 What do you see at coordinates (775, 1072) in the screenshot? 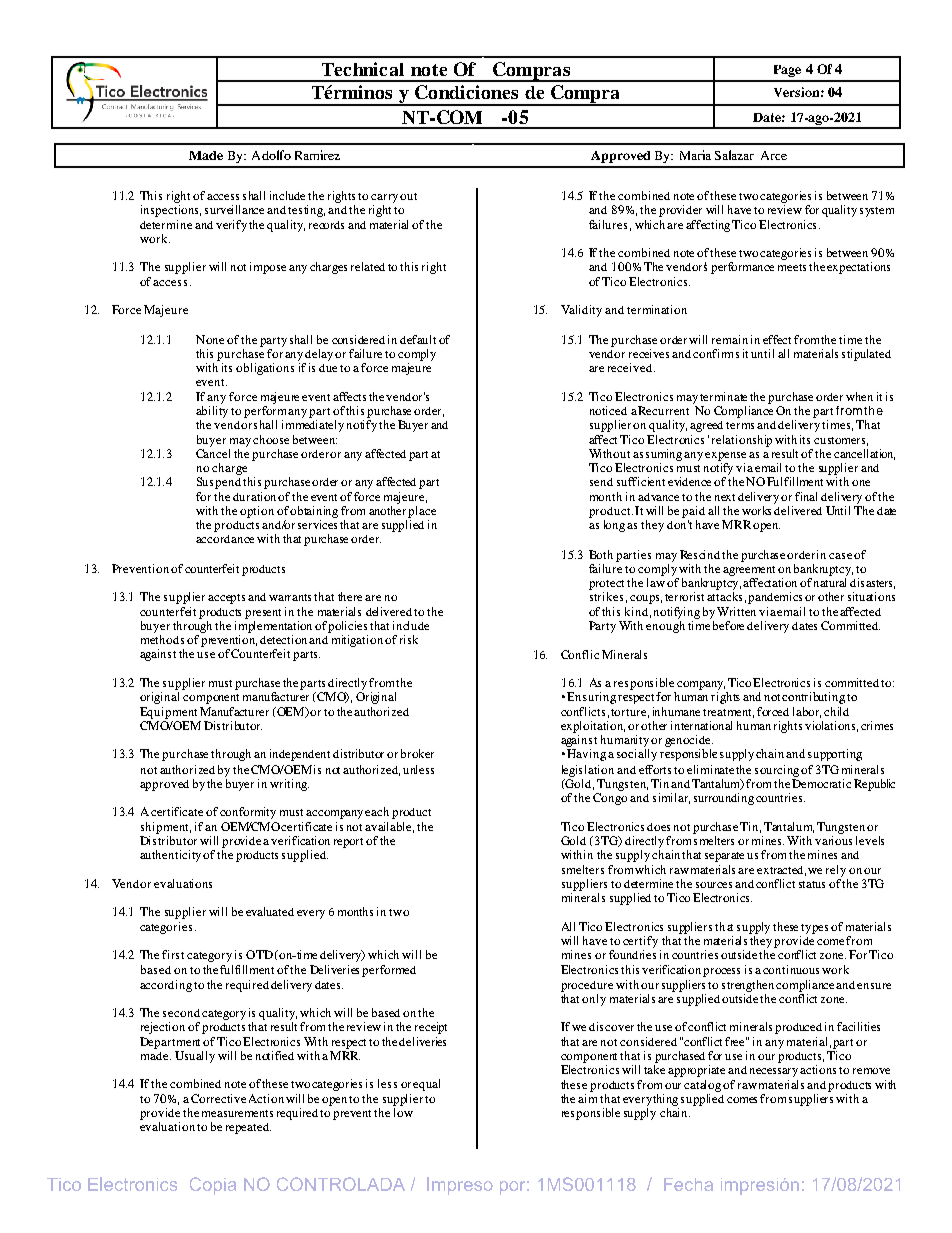
I see `necessary` at bounding box center [775, 1072].
